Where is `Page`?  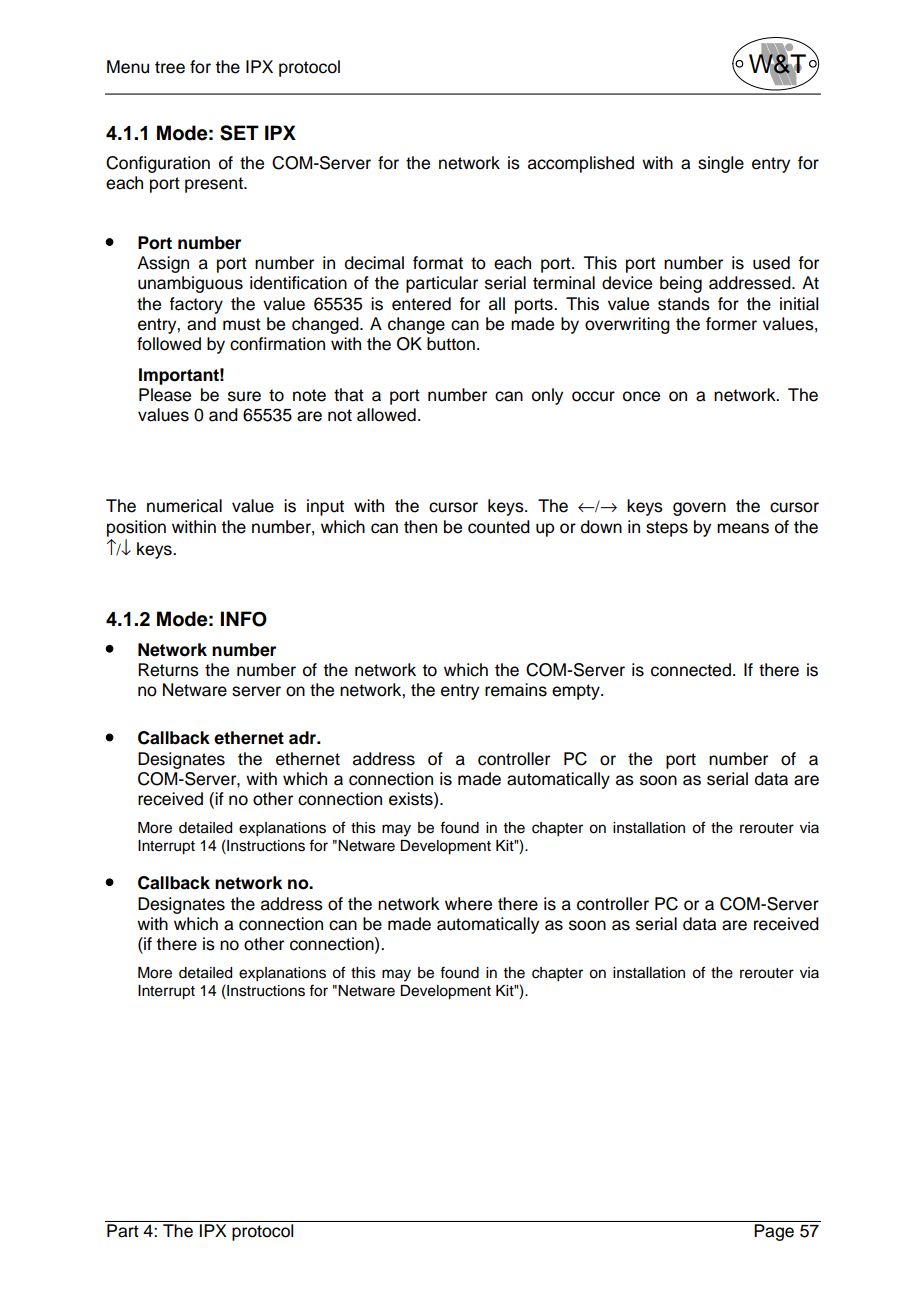 Page is located at coordinates (774, 1232).
